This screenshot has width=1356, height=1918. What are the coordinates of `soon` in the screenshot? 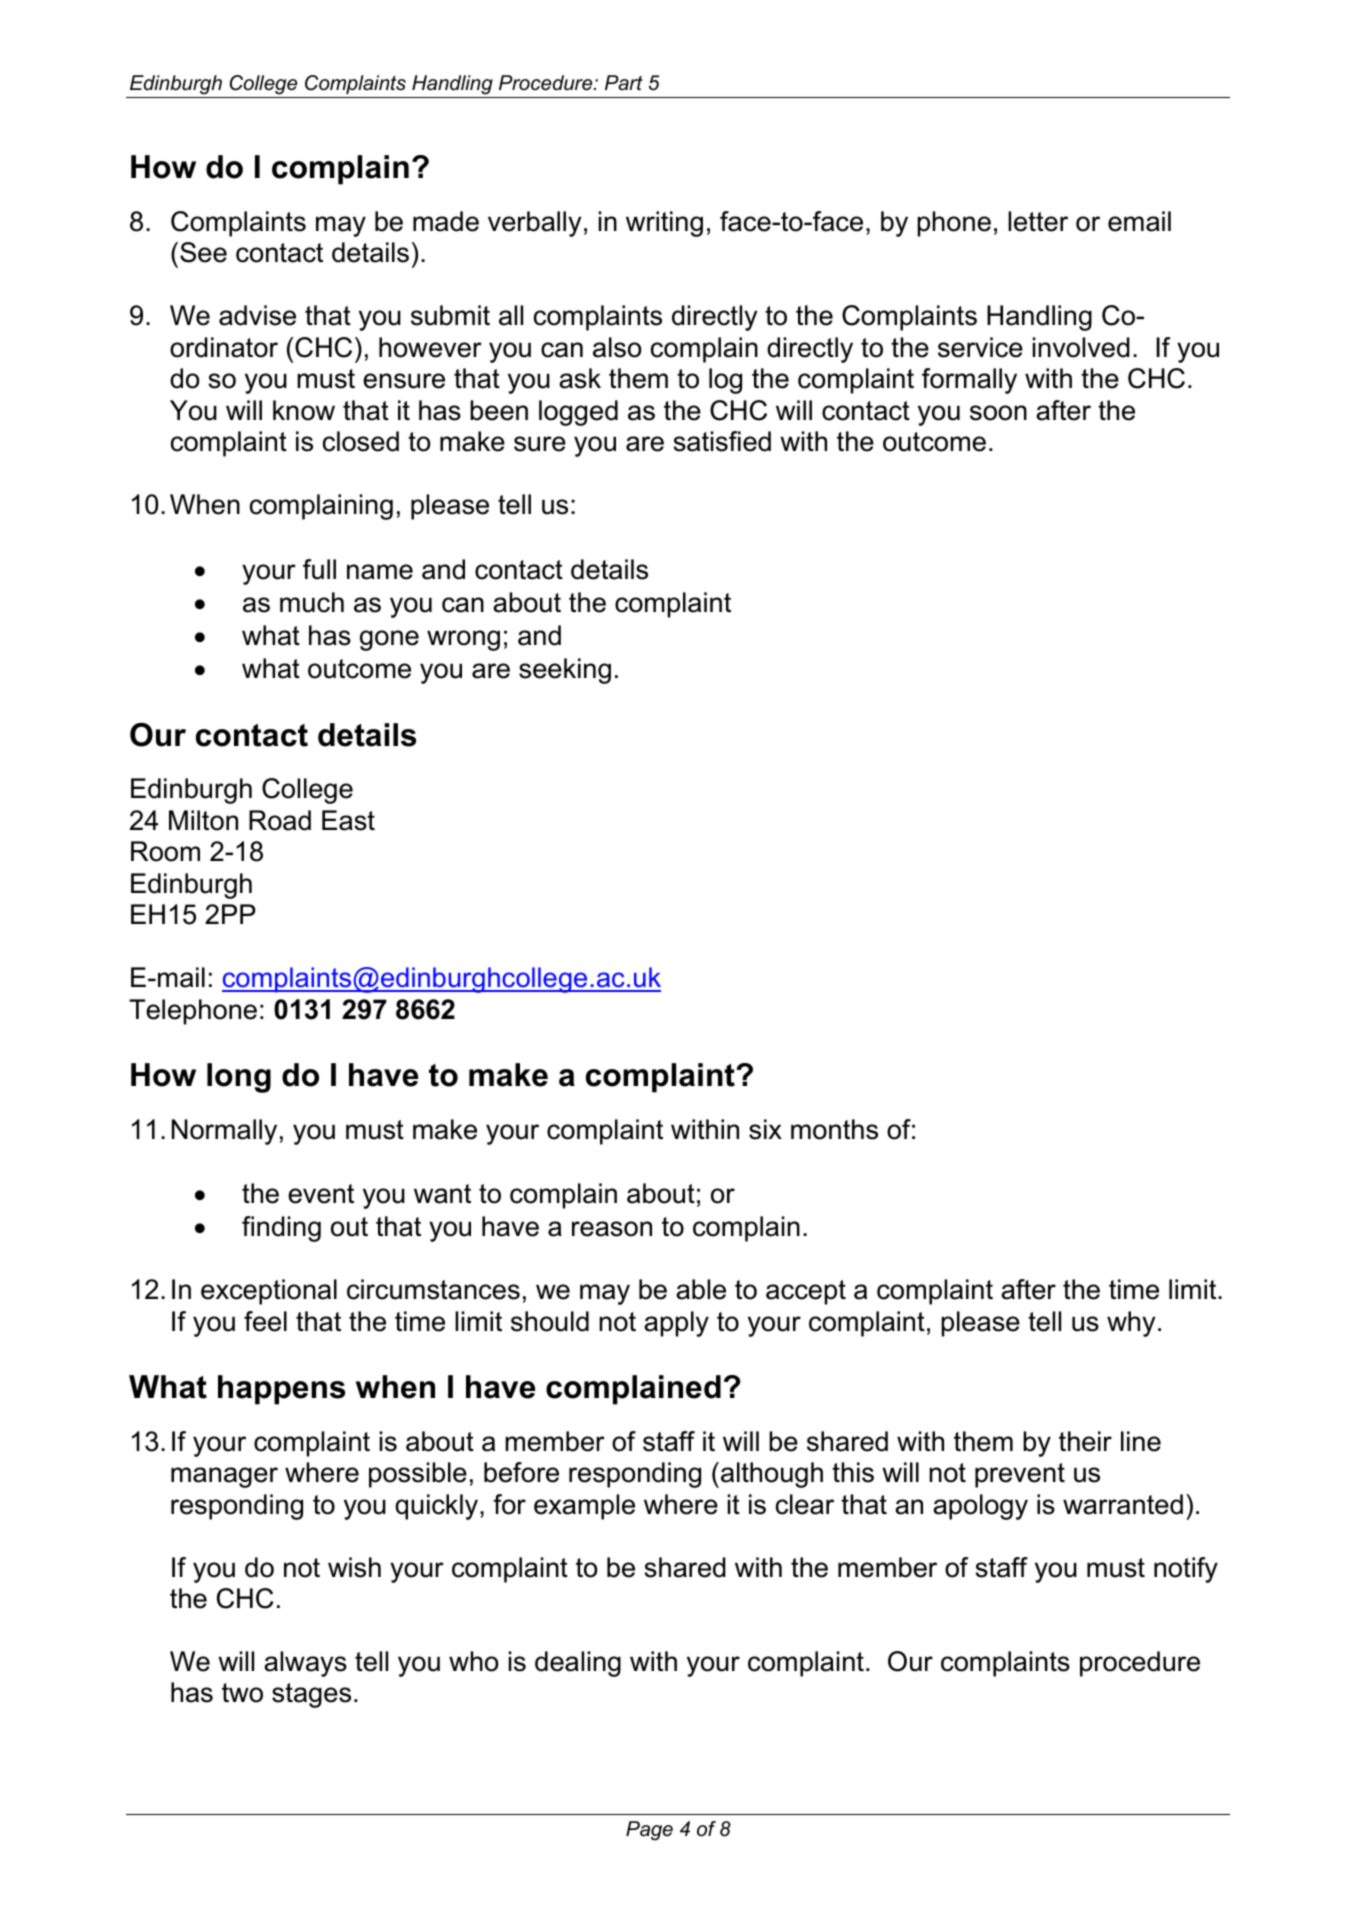 It's located at (998, 413).
